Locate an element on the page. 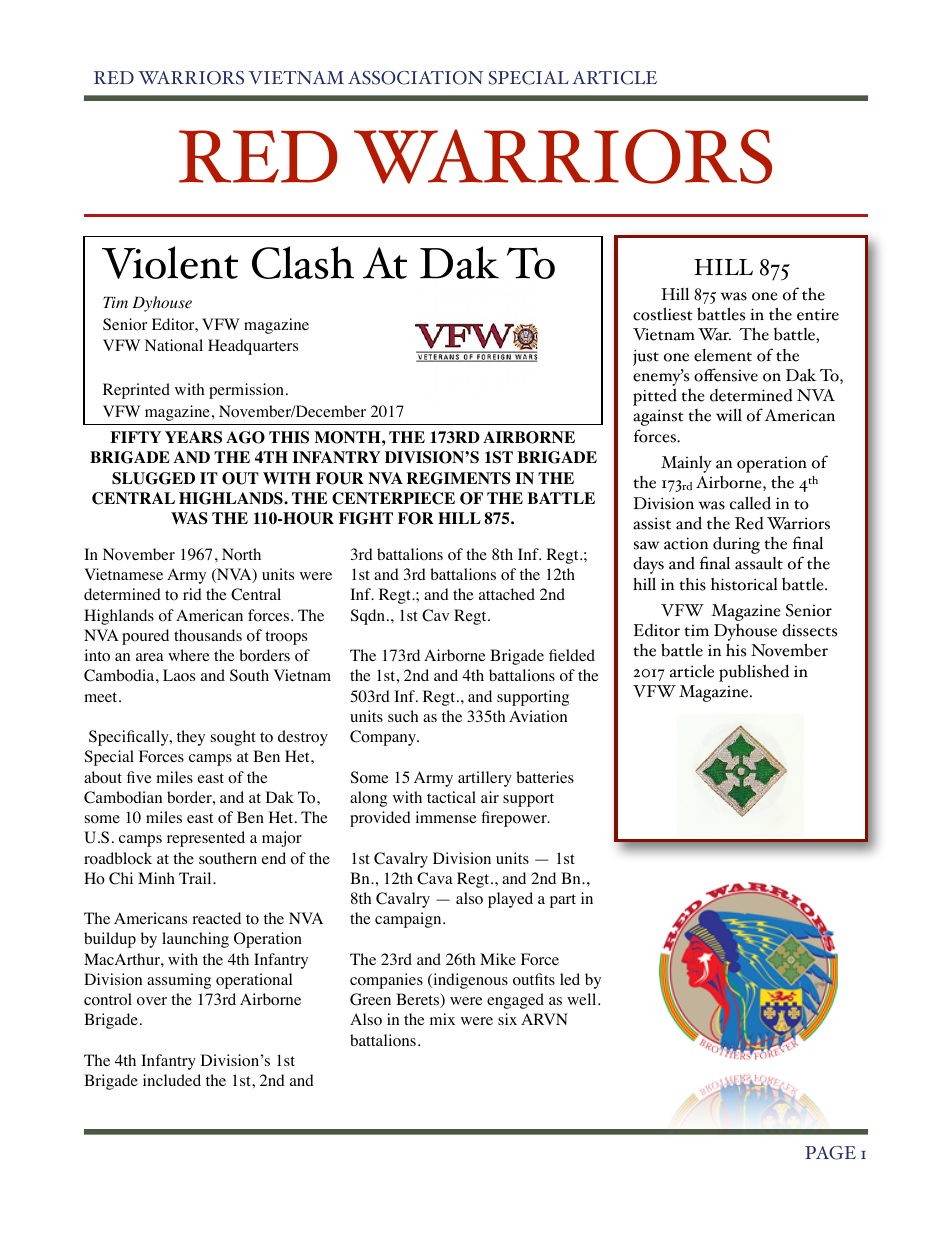 This page has height=1233, width=952. rid is located at coordinates (192, 594).
